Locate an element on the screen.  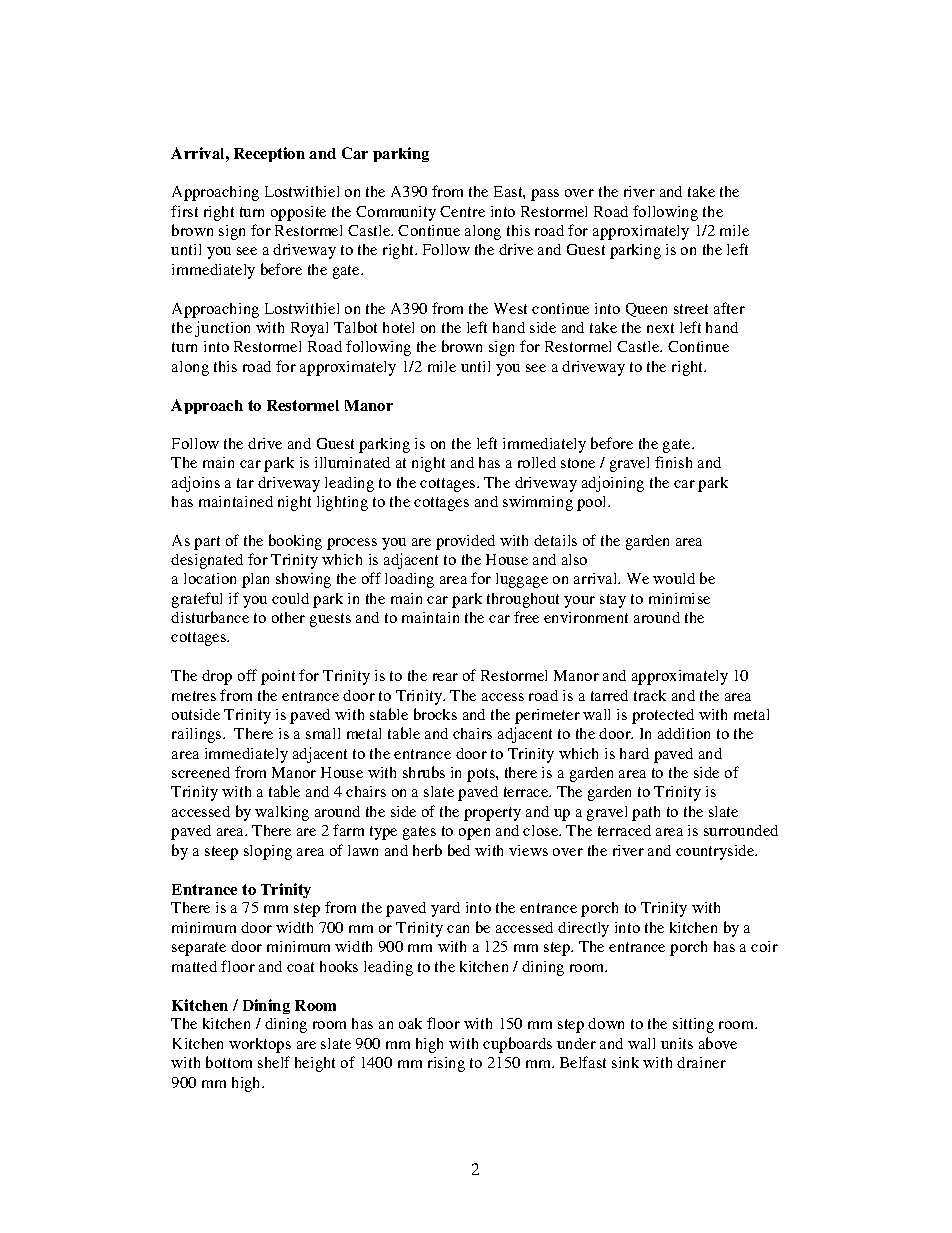
rolled is located at coordinates (537, 462).
